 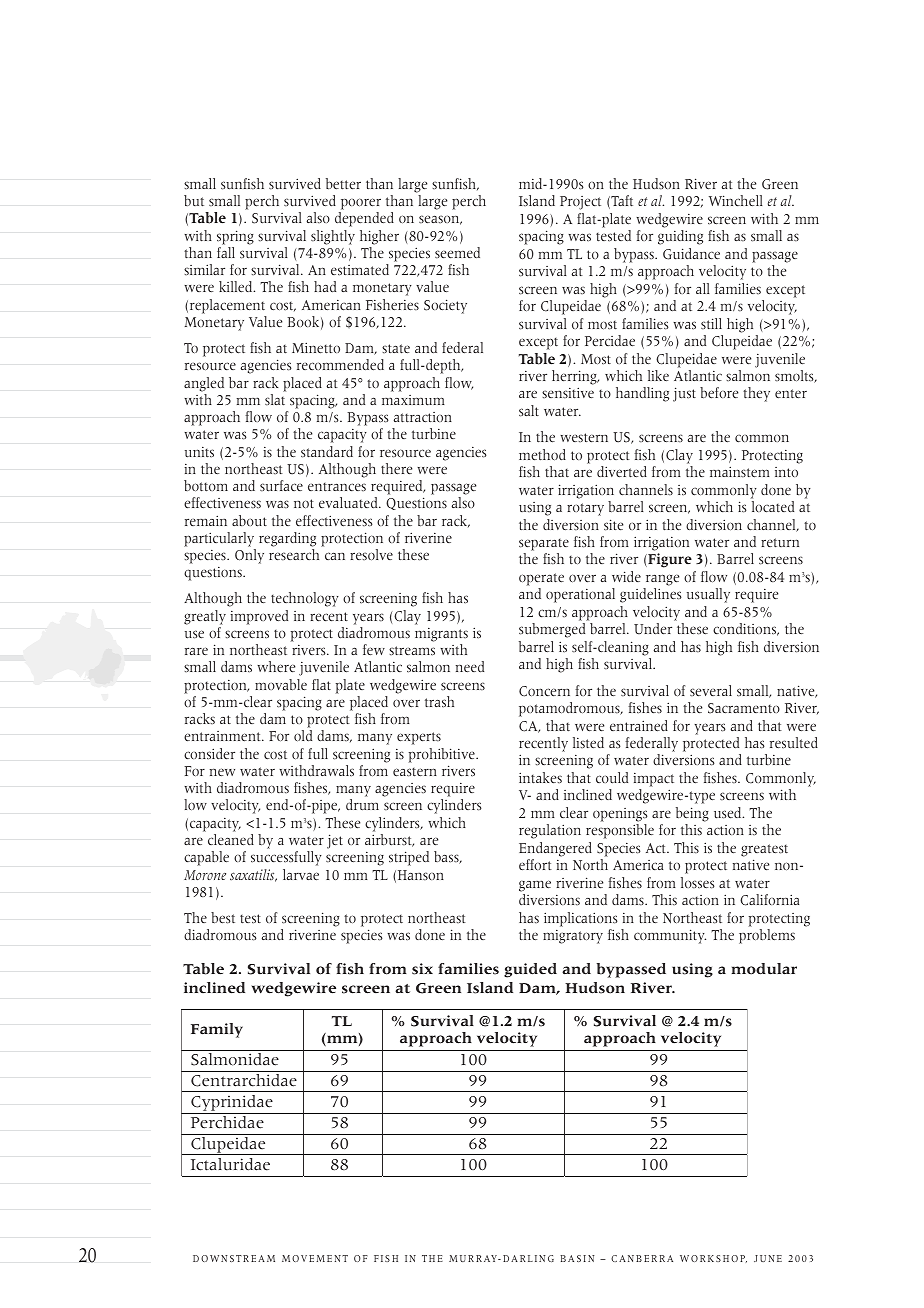 What do you see at coordinates (719, 392) in the document?
I see `before` at bounding box center [719, 392].
